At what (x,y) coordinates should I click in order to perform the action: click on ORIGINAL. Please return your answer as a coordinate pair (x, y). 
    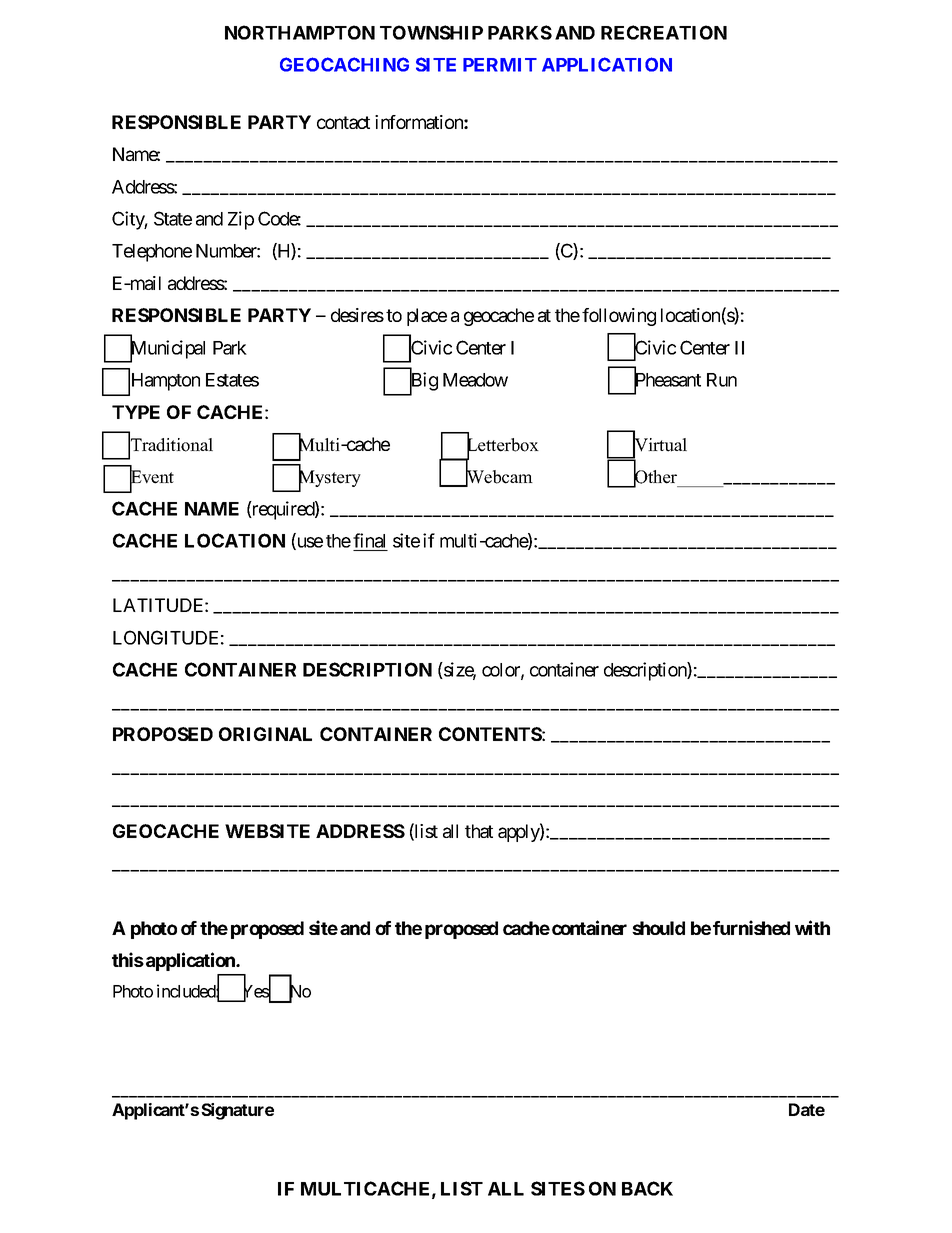
    Looking at the image, I should click on (265, 734).
